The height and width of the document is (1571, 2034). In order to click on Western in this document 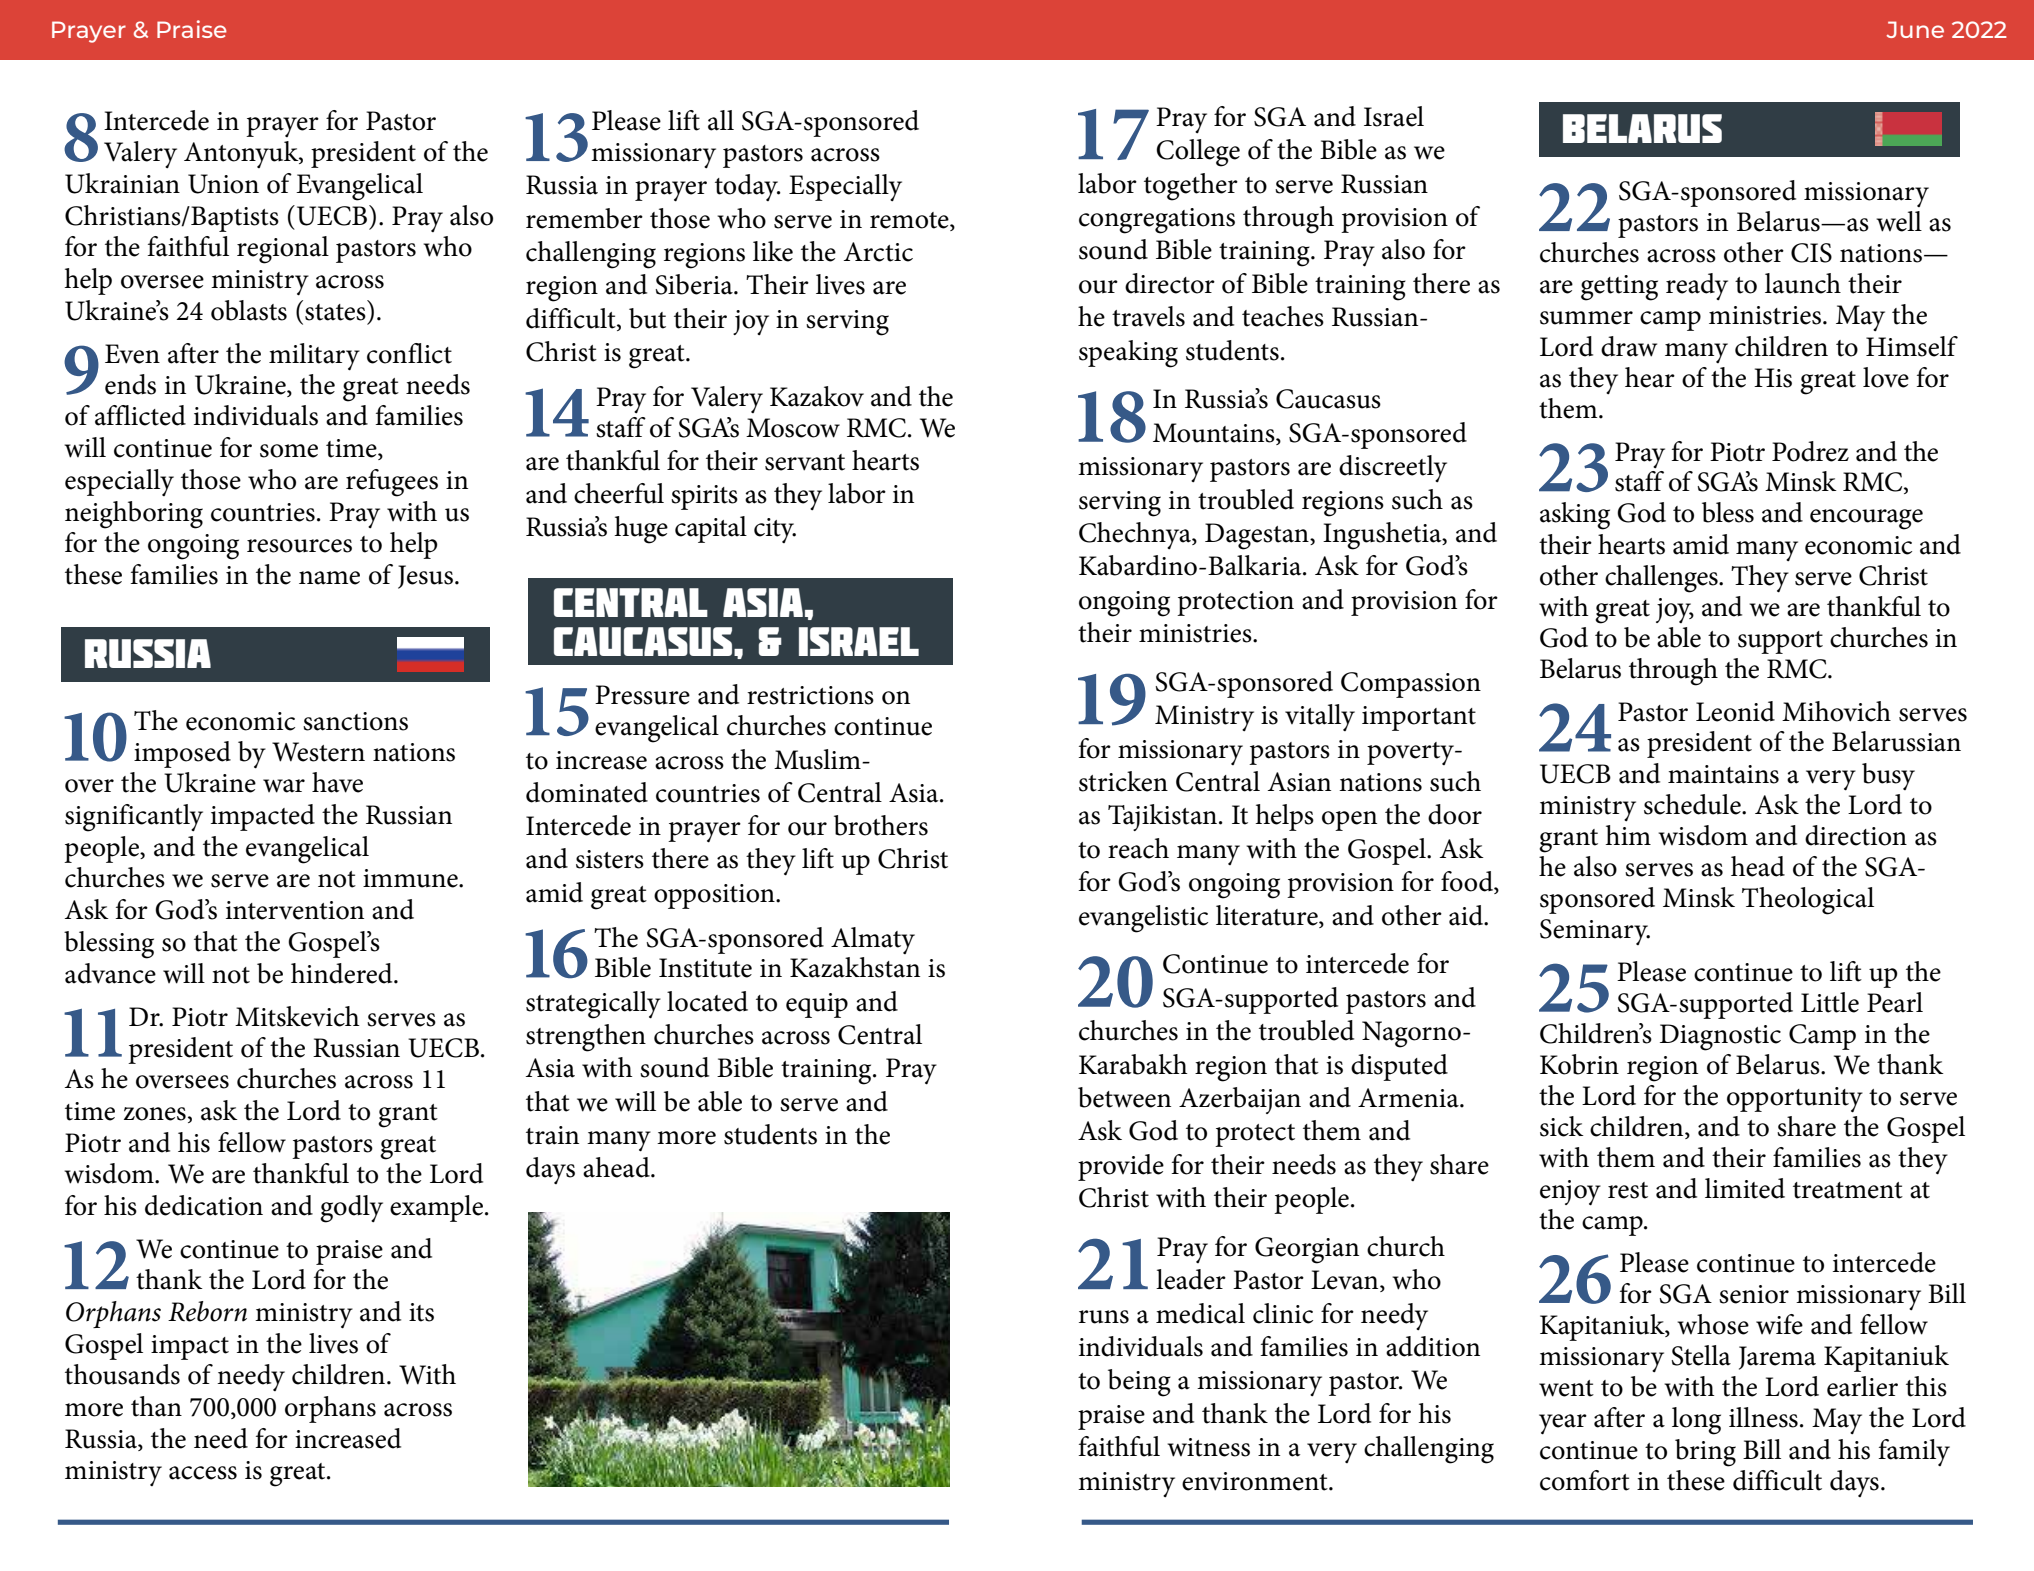, I will do `click(318, 752)`.
